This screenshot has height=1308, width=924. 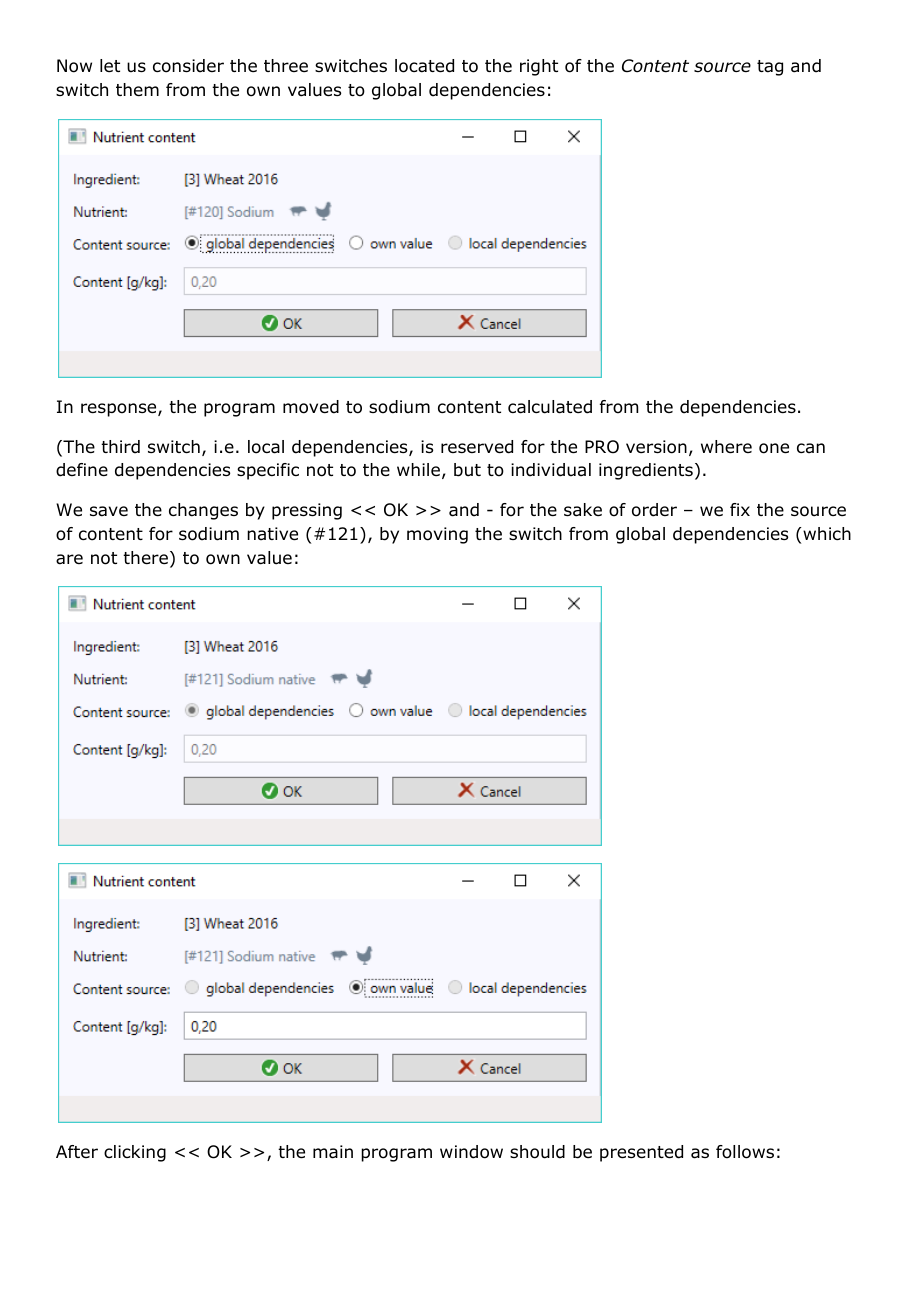 What do you see at coordinates (471, 1152) in the screenshot?
I see `window` at bounding box center [471, 1152].
